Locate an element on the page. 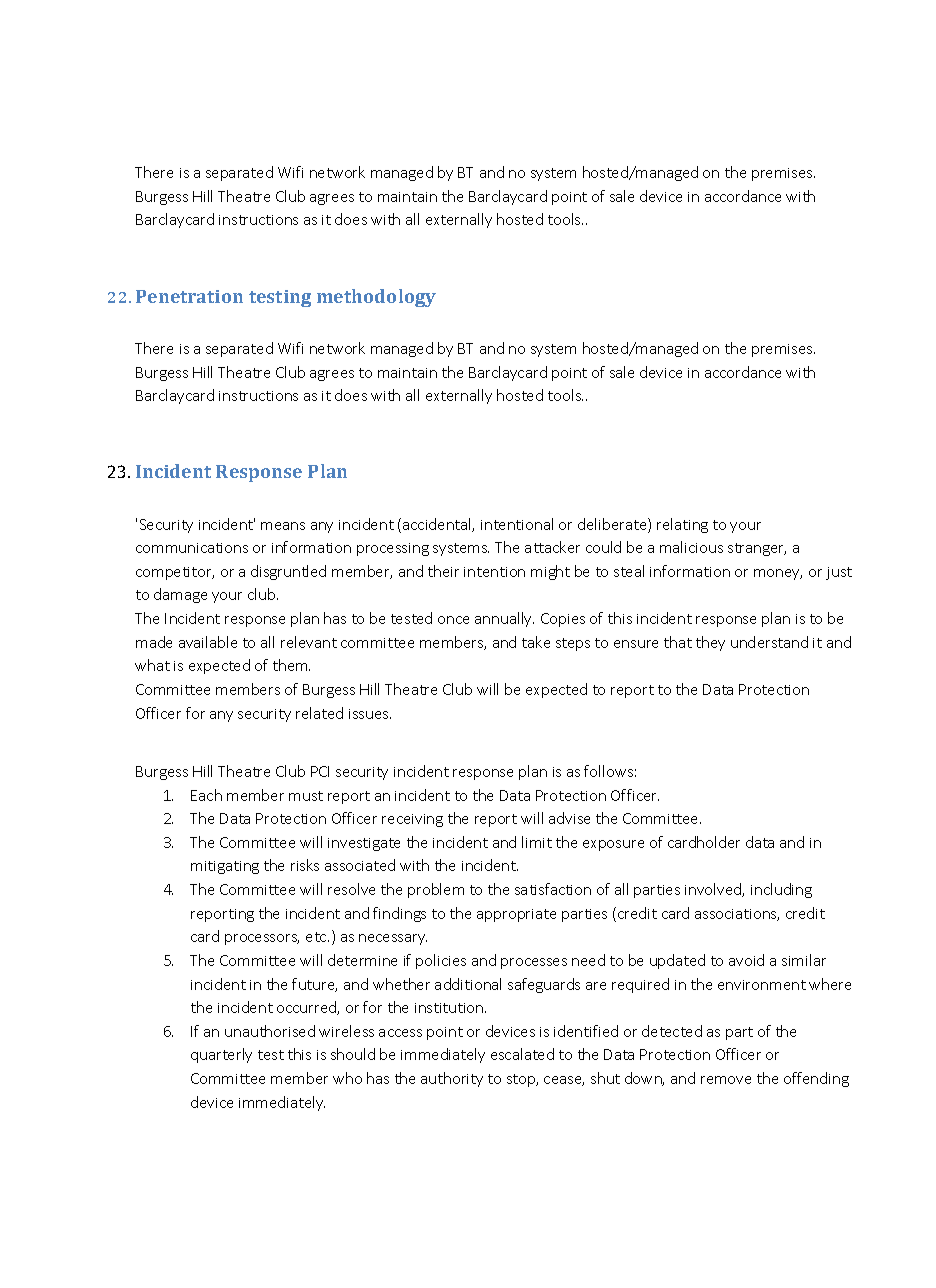  understand is located at coordinates (769, 642).
